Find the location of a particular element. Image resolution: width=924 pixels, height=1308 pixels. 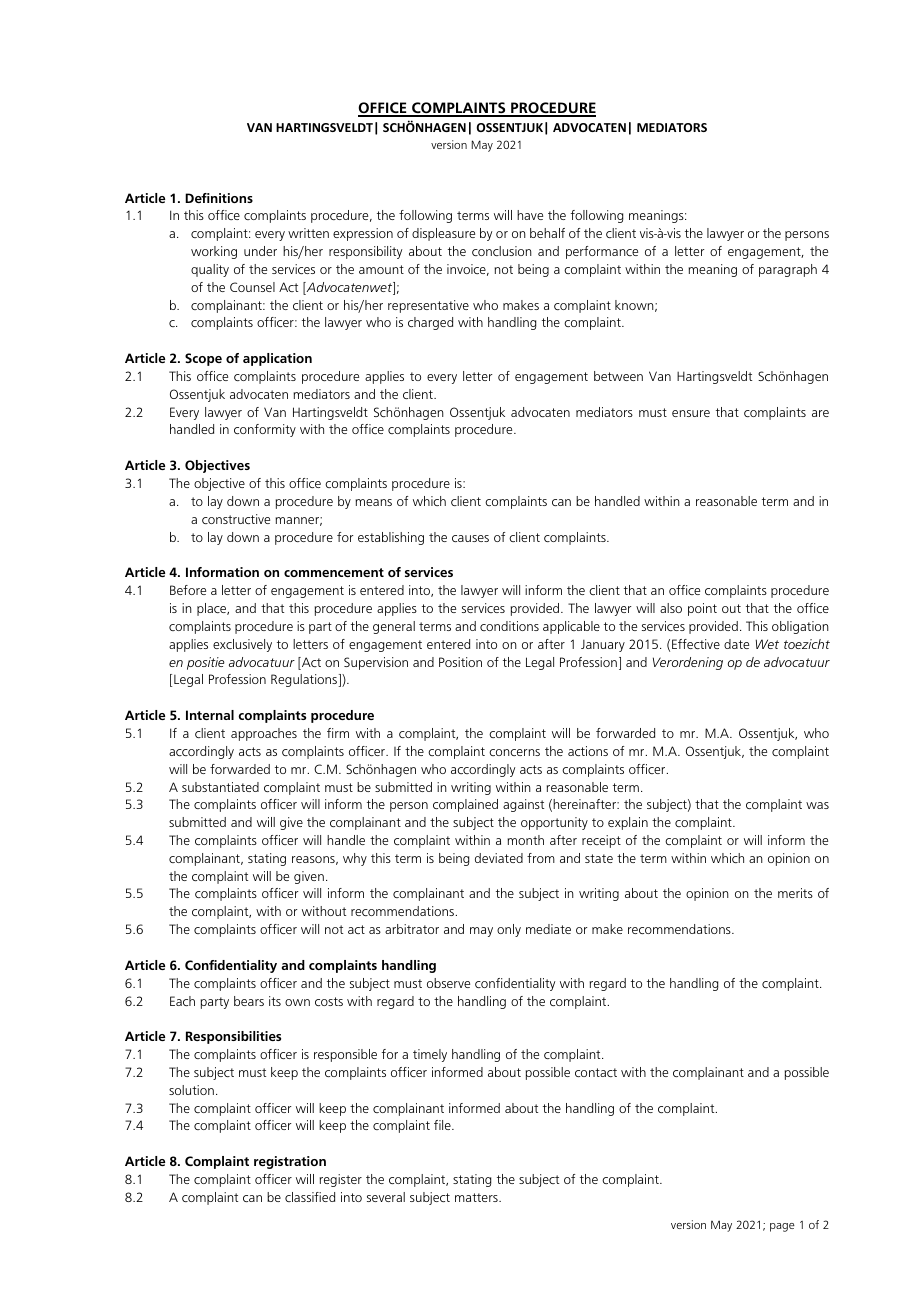

conformity is located at coordinates (265, 430).
